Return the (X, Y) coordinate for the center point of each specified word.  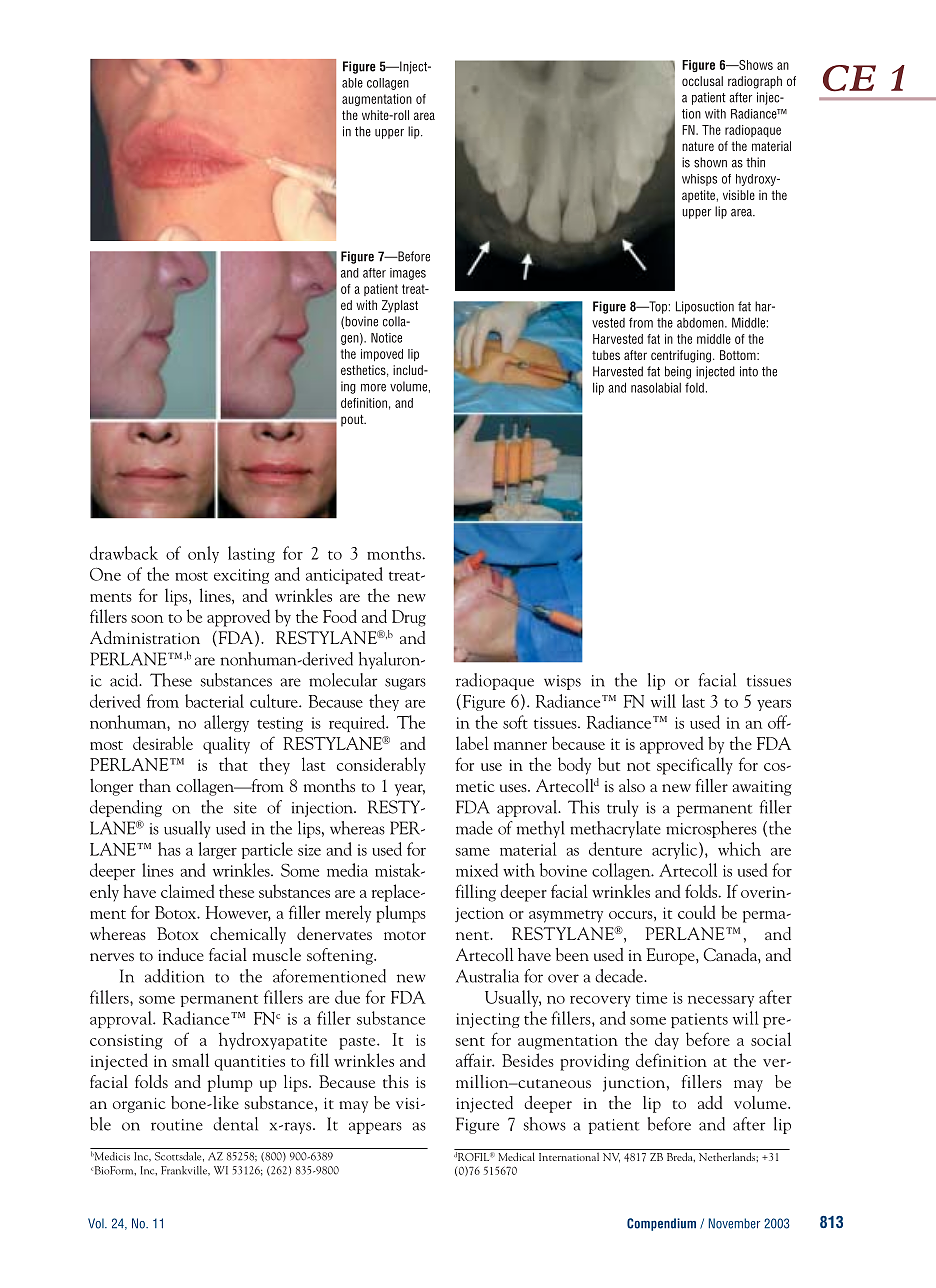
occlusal (702, 81)
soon (147, 619)
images (408, 274)
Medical (516, 1156)
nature (698, 146)
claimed (188, 891)
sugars (405, 684)
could (697, 912)
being (678, 372)
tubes (606, 355)
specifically (695, 766)
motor (405, 935)
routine (177, 1125)
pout (353, 421)
